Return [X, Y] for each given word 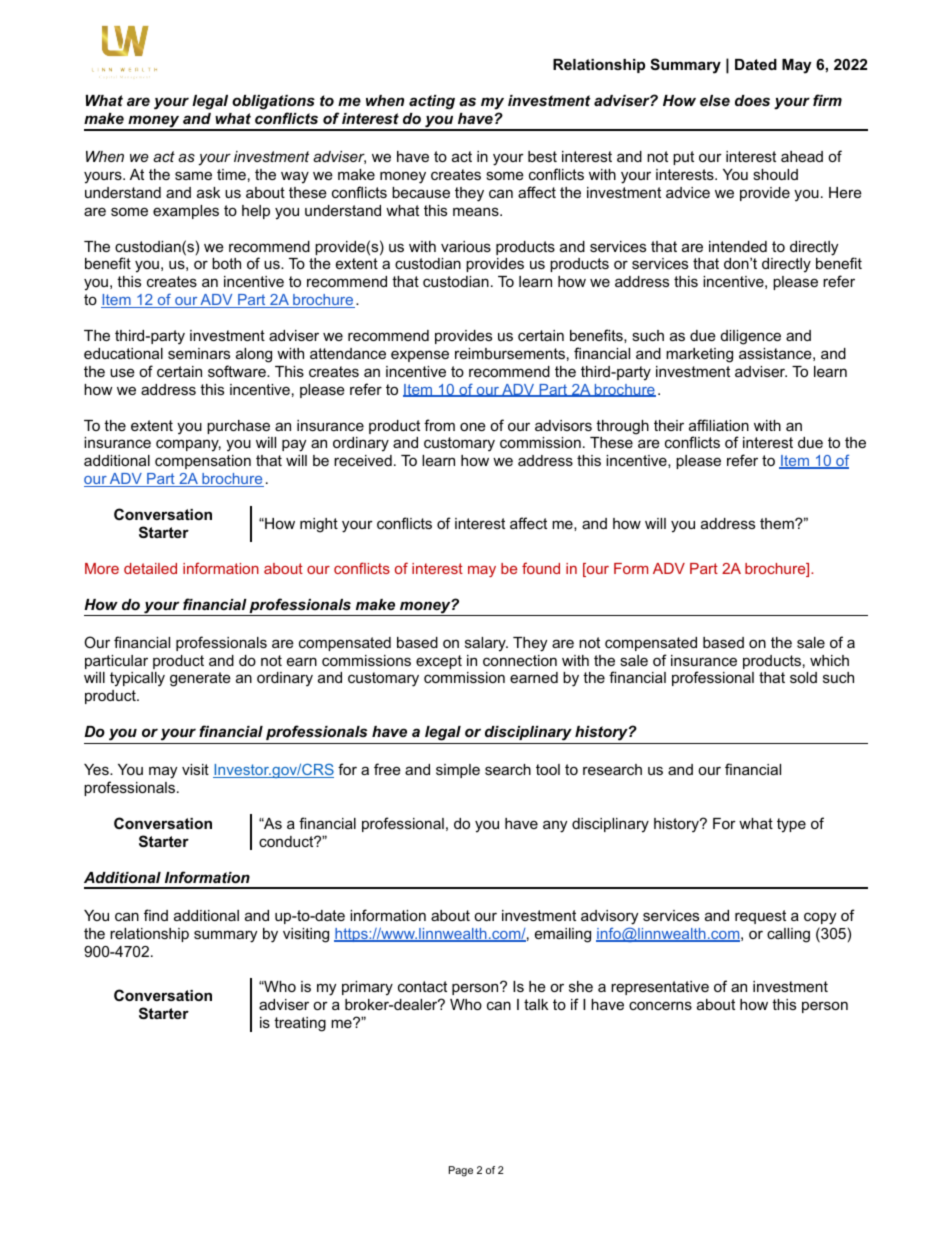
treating [300, 1024]
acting [432, 102]
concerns [660, 1005]
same [193, 175]
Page [461, 1171]
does [752, 100]
